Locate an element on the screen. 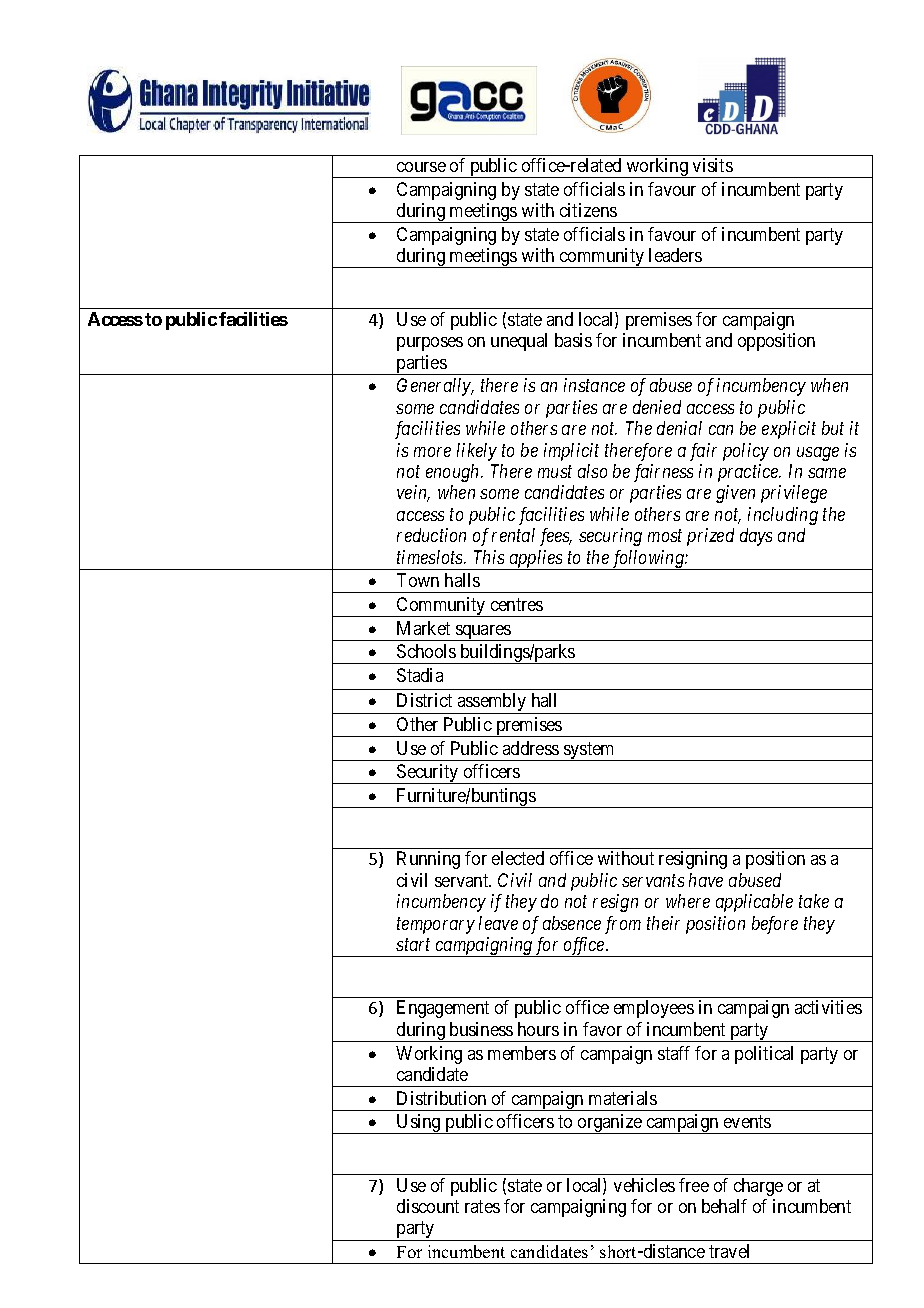 The image size is (924, 1308). rates is located at coordinates (482, 1206).
